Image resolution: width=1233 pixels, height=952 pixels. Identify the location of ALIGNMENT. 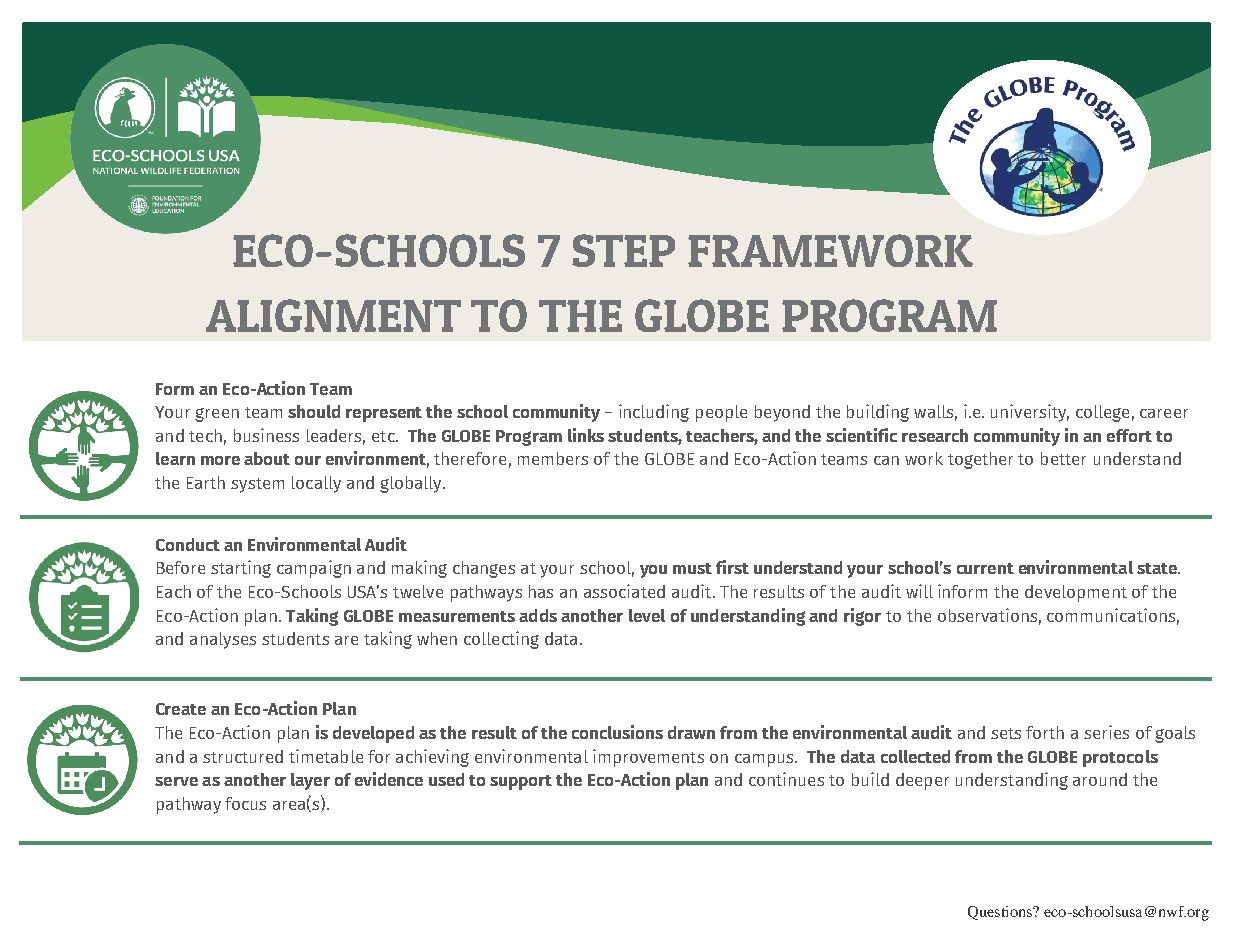
(333, 315).
